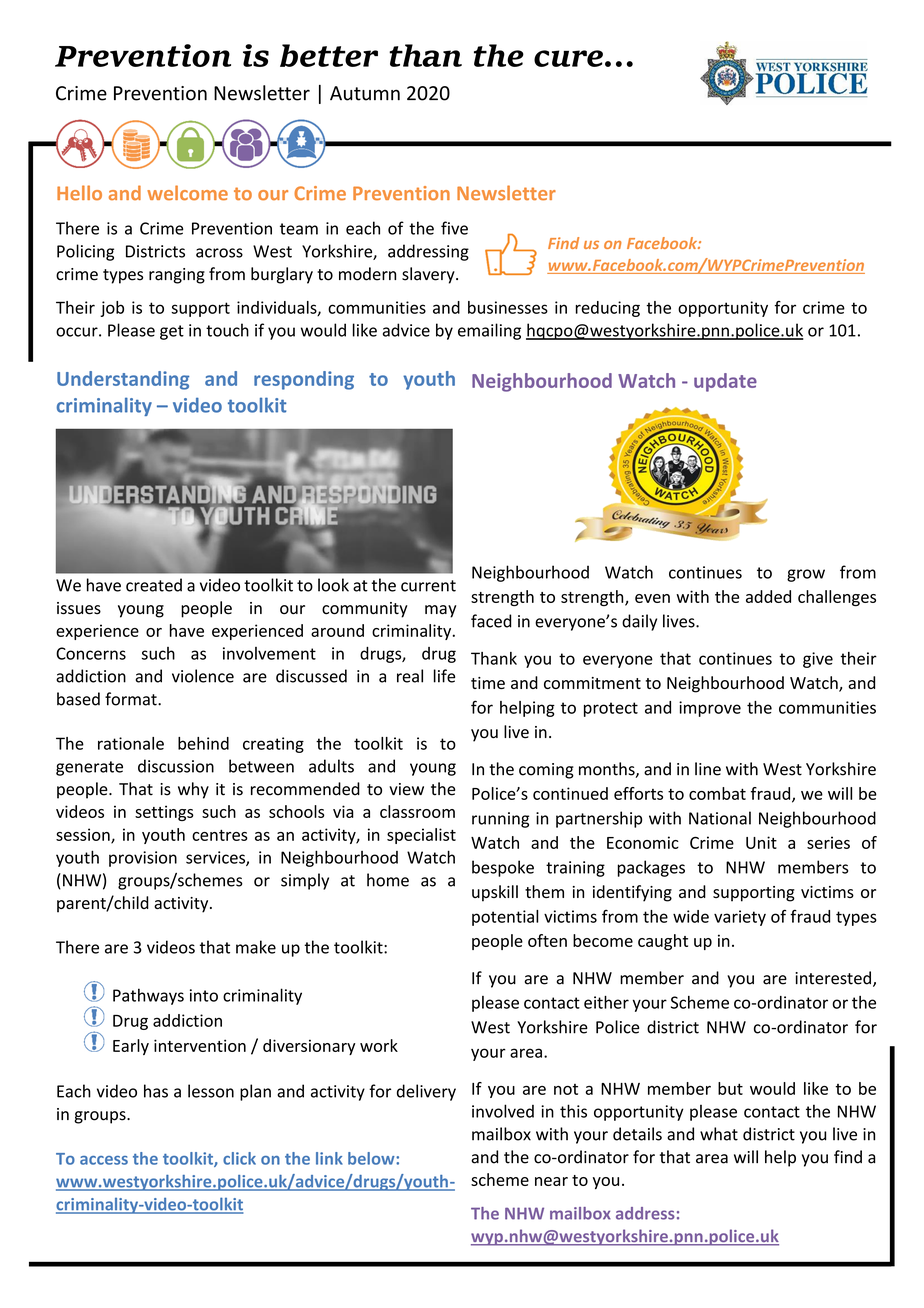 The width and height of the image is (924, 1308). Describe the element at coordinates (725, 382) in the image. I see `update` at that location.
